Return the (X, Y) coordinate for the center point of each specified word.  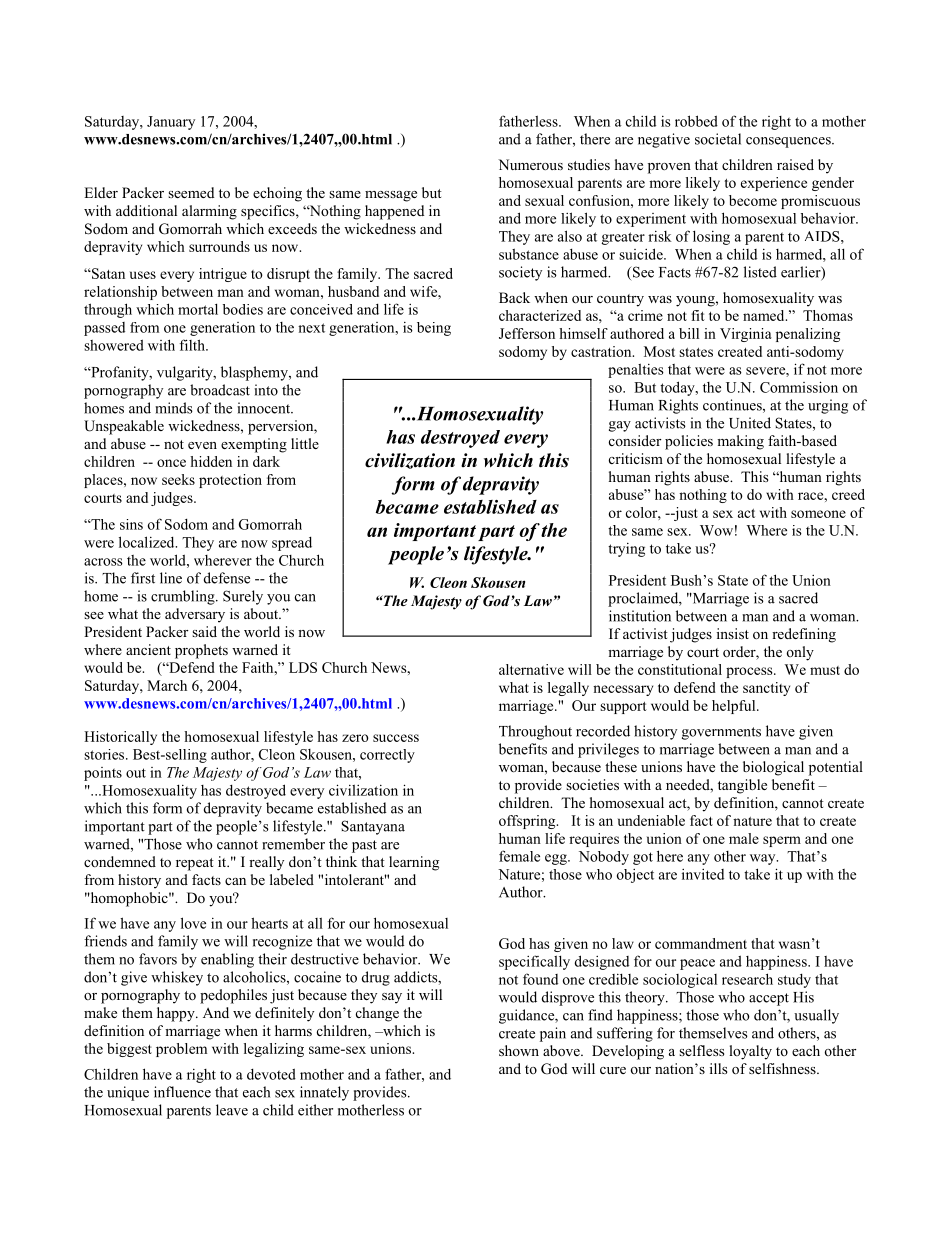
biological (773, 768)
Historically (120, 738)
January (171, 123)
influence (182, 1092)
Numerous (530, 164)
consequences (789, 142)
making (740, 442)
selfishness (783, 1068)
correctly (387, 756)
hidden (211, 461)
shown (519, 1050)
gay (620, 426)
